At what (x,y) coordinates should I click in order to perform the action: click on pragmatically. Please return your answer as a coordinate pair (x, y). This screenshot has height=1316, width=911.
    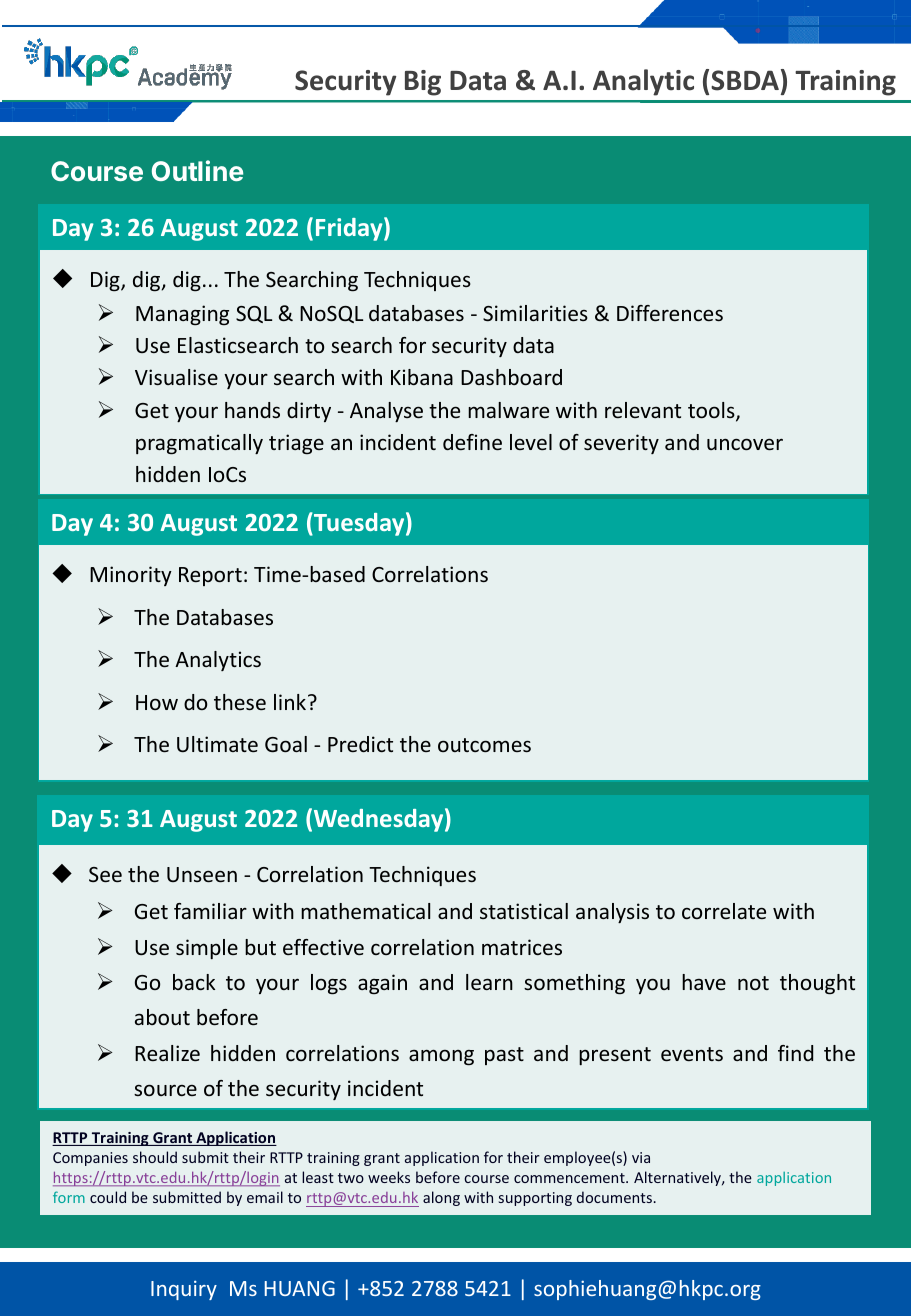
    Looking at the image, I should click on (199, 444).
